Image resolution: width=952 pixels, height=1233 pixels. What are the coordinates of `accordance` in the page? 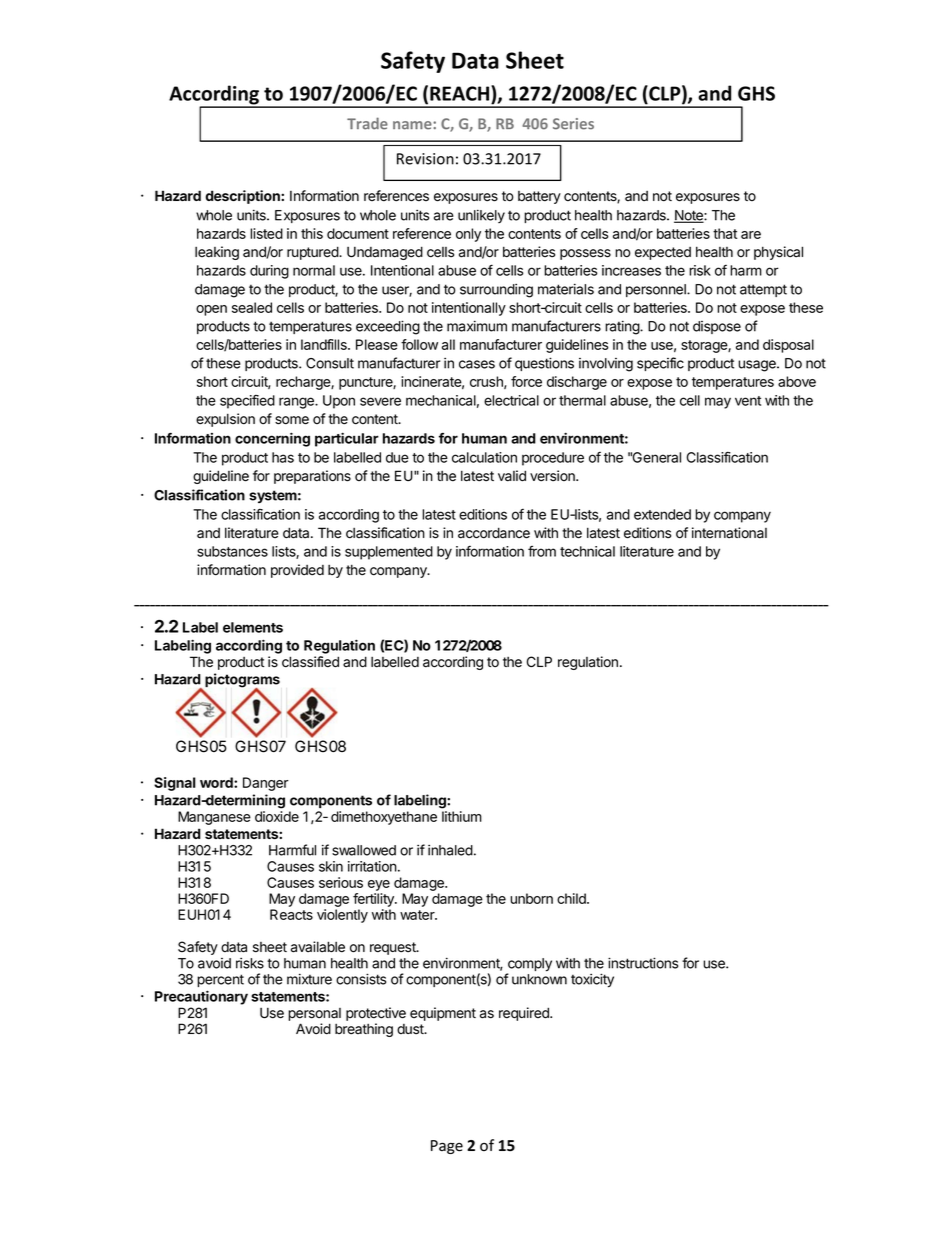 It's located at (494, 533).
